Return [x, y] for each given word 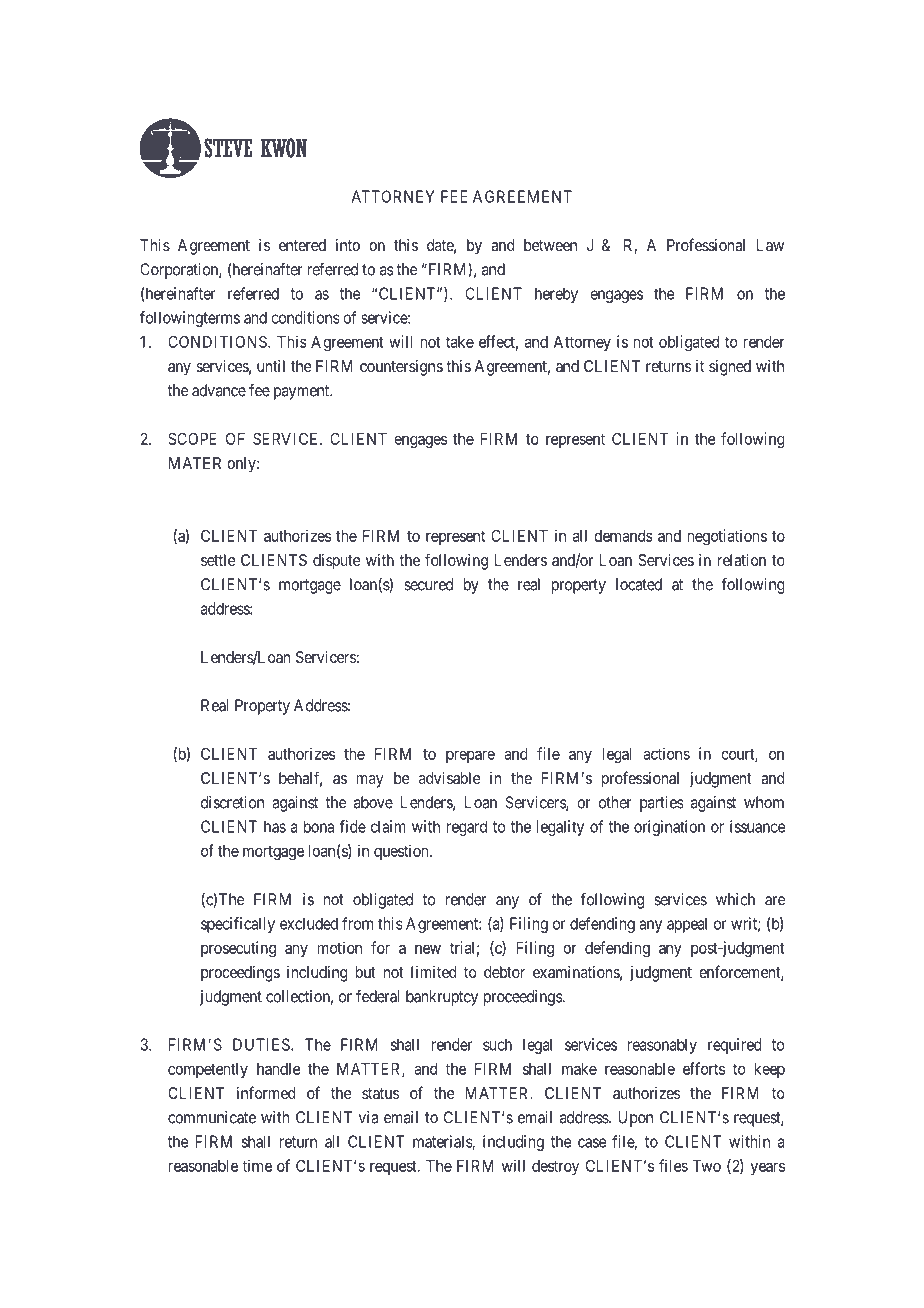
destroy [555, 1167]
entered [302, 245]
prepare [470, 756]
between [550, 245]
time [257, 1165]
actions [666, 753]
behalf [300, 779]
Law [770, 245]
